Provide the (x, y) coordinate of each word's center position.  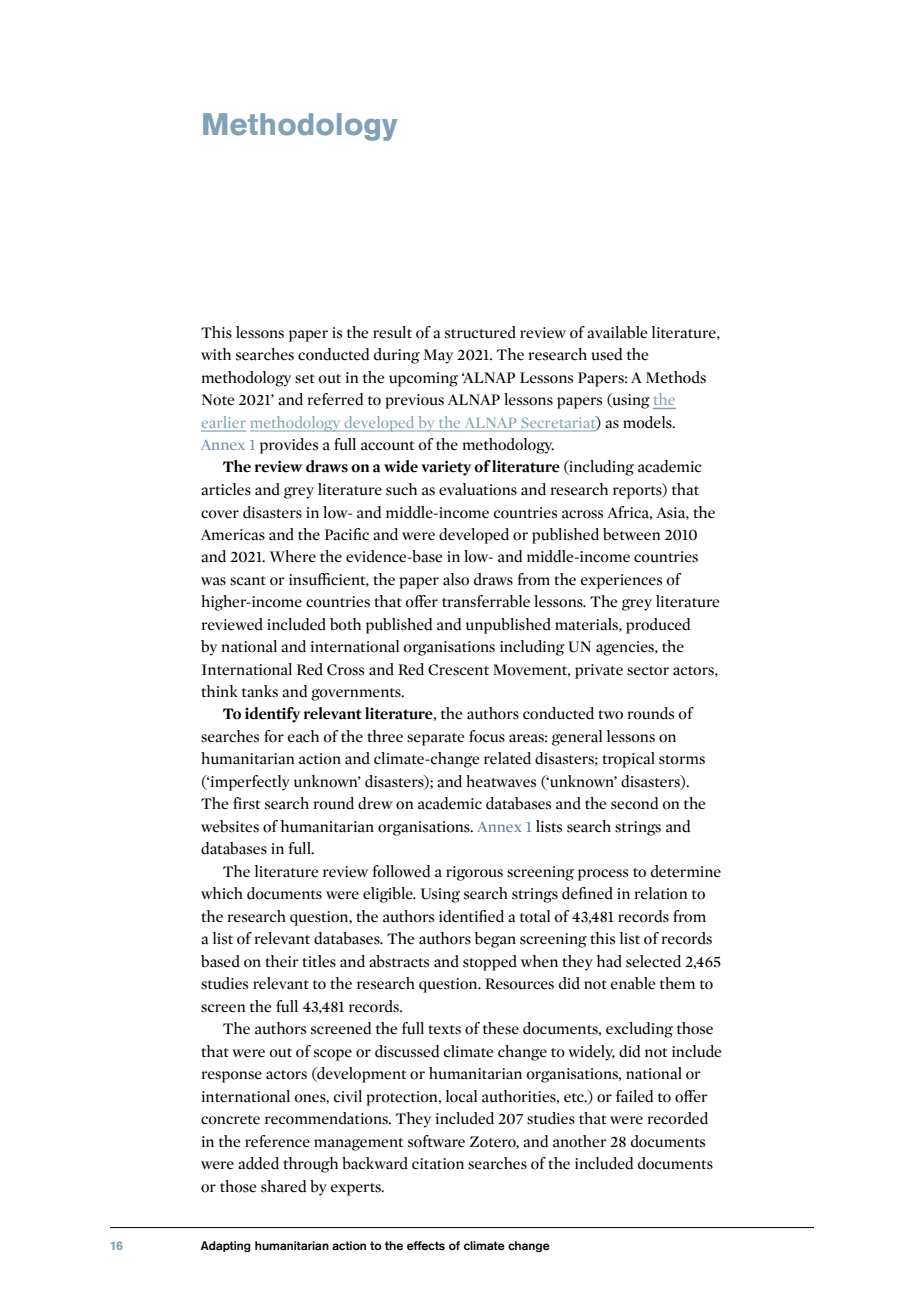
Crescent (458, 670)
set (305, 379)
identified (471, 916)
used (606, 354)
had (609, 961)
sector (648, 671)
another (580, 1141)
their (282, 961)
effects (426, 1245)
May (438, 356)
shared (283, 1186)
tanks (260, 691)
